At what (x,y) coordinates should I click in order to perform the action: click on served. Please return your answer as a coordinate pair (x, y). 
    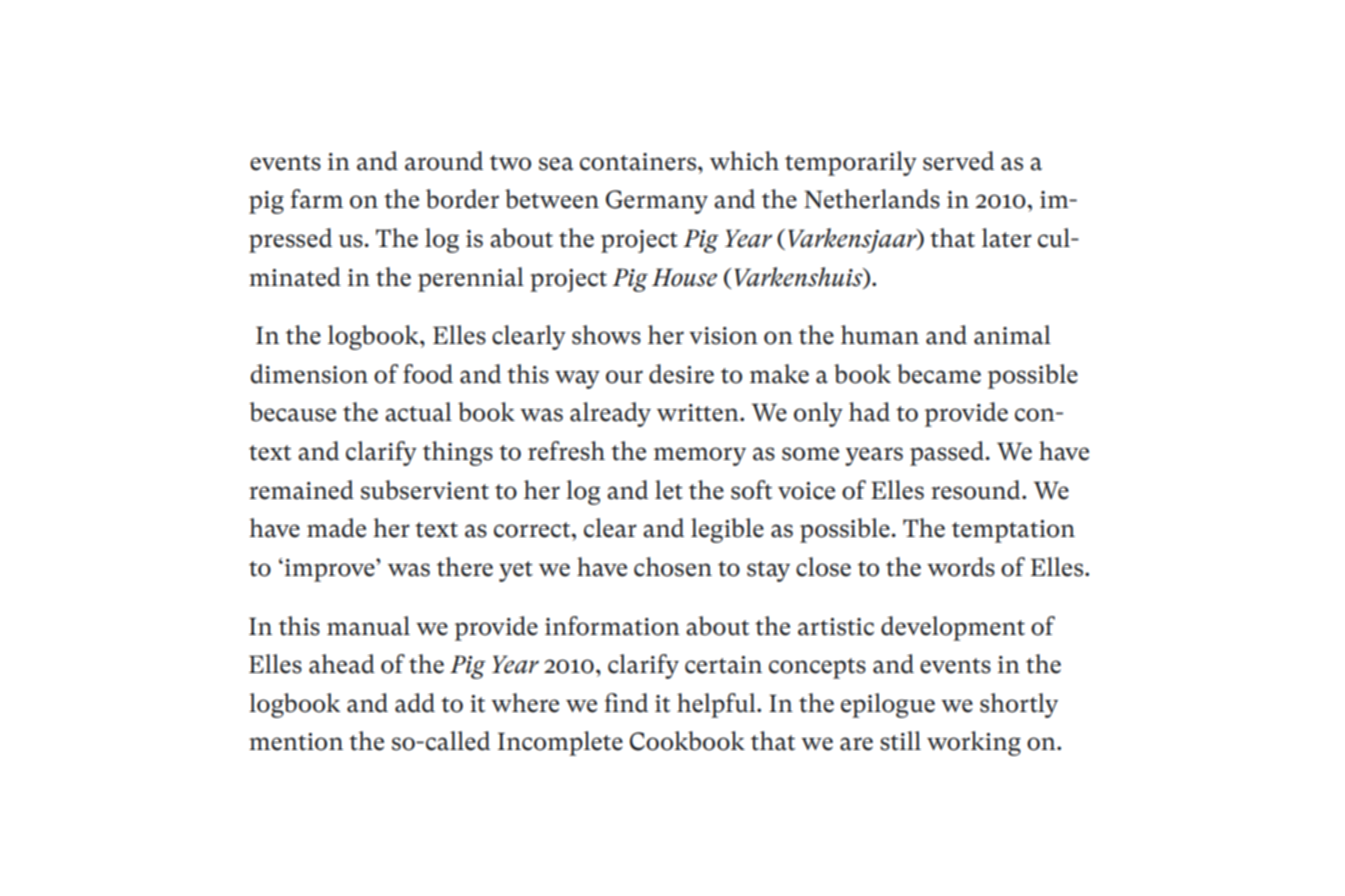
    Looking at the image, I should click on (958, 161).
